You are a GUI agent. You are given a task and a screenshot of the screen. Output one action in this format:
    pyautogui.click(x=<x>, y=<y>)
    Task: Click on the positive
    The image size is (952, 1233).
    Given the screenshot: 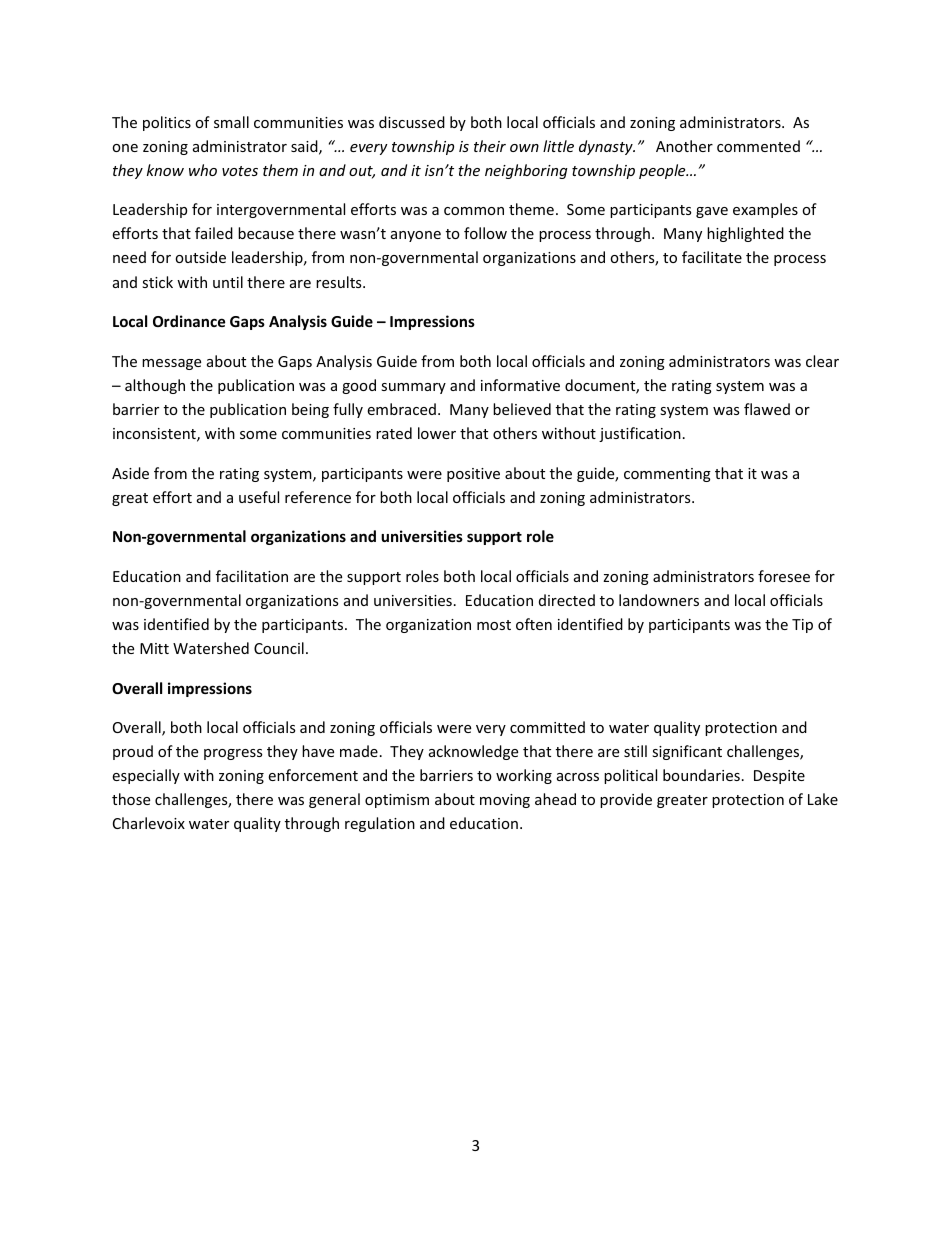 What is the action you would take?
    pyautogui.click(x=473, y=475)
